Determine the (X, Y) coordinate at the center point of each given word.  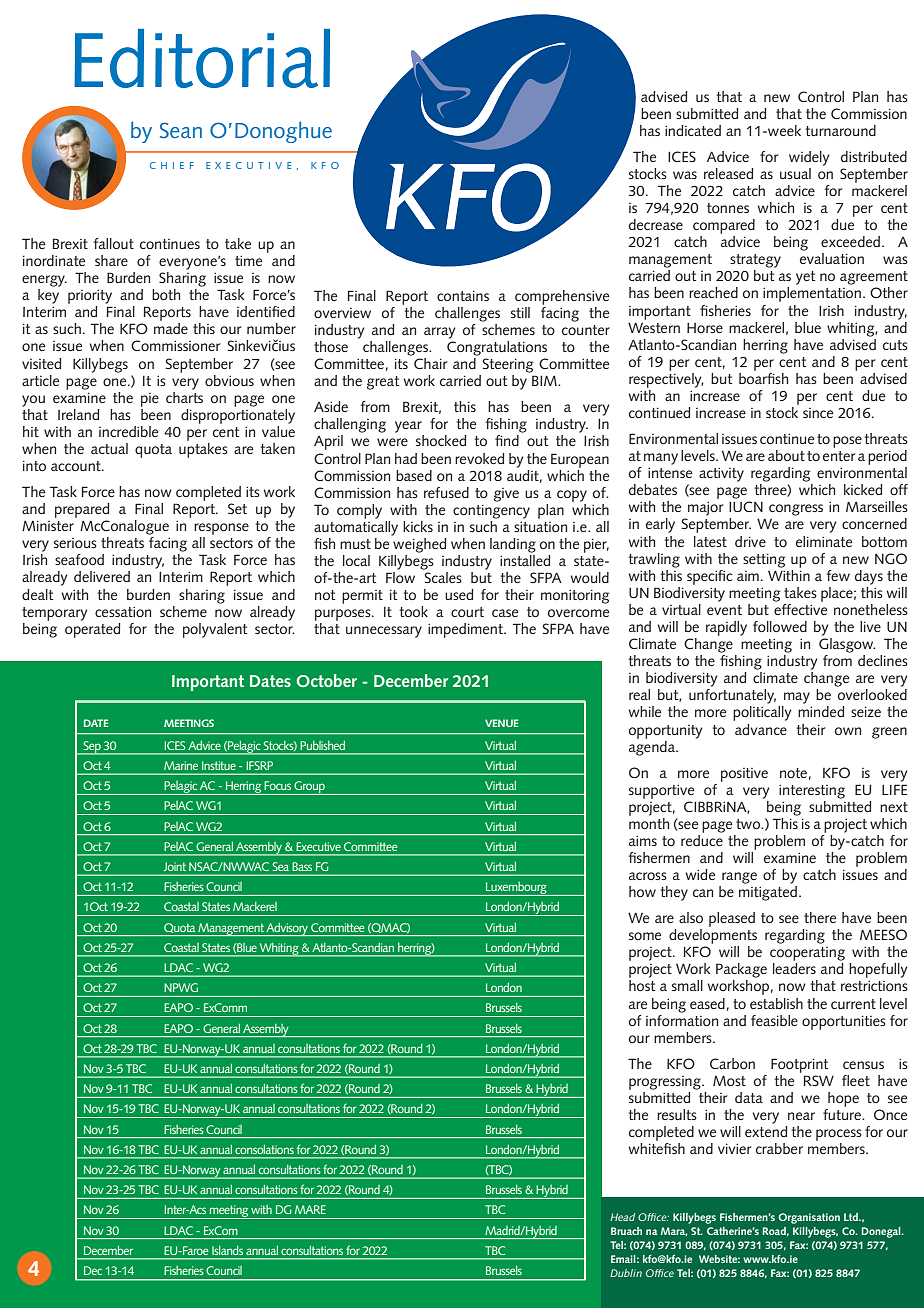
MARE (310, 1209)
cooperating (807, 954)
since (818, 413)
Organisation (809, 1218)
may (797, 698)
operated (92, 629)
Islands (227, 1250)
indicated (693, 130)
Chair (430, 363)
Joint (175, 866)
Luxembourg (516, 889)
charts (184, 396)
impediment (467, 630)
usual (795, 173)
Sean (181, 130)
